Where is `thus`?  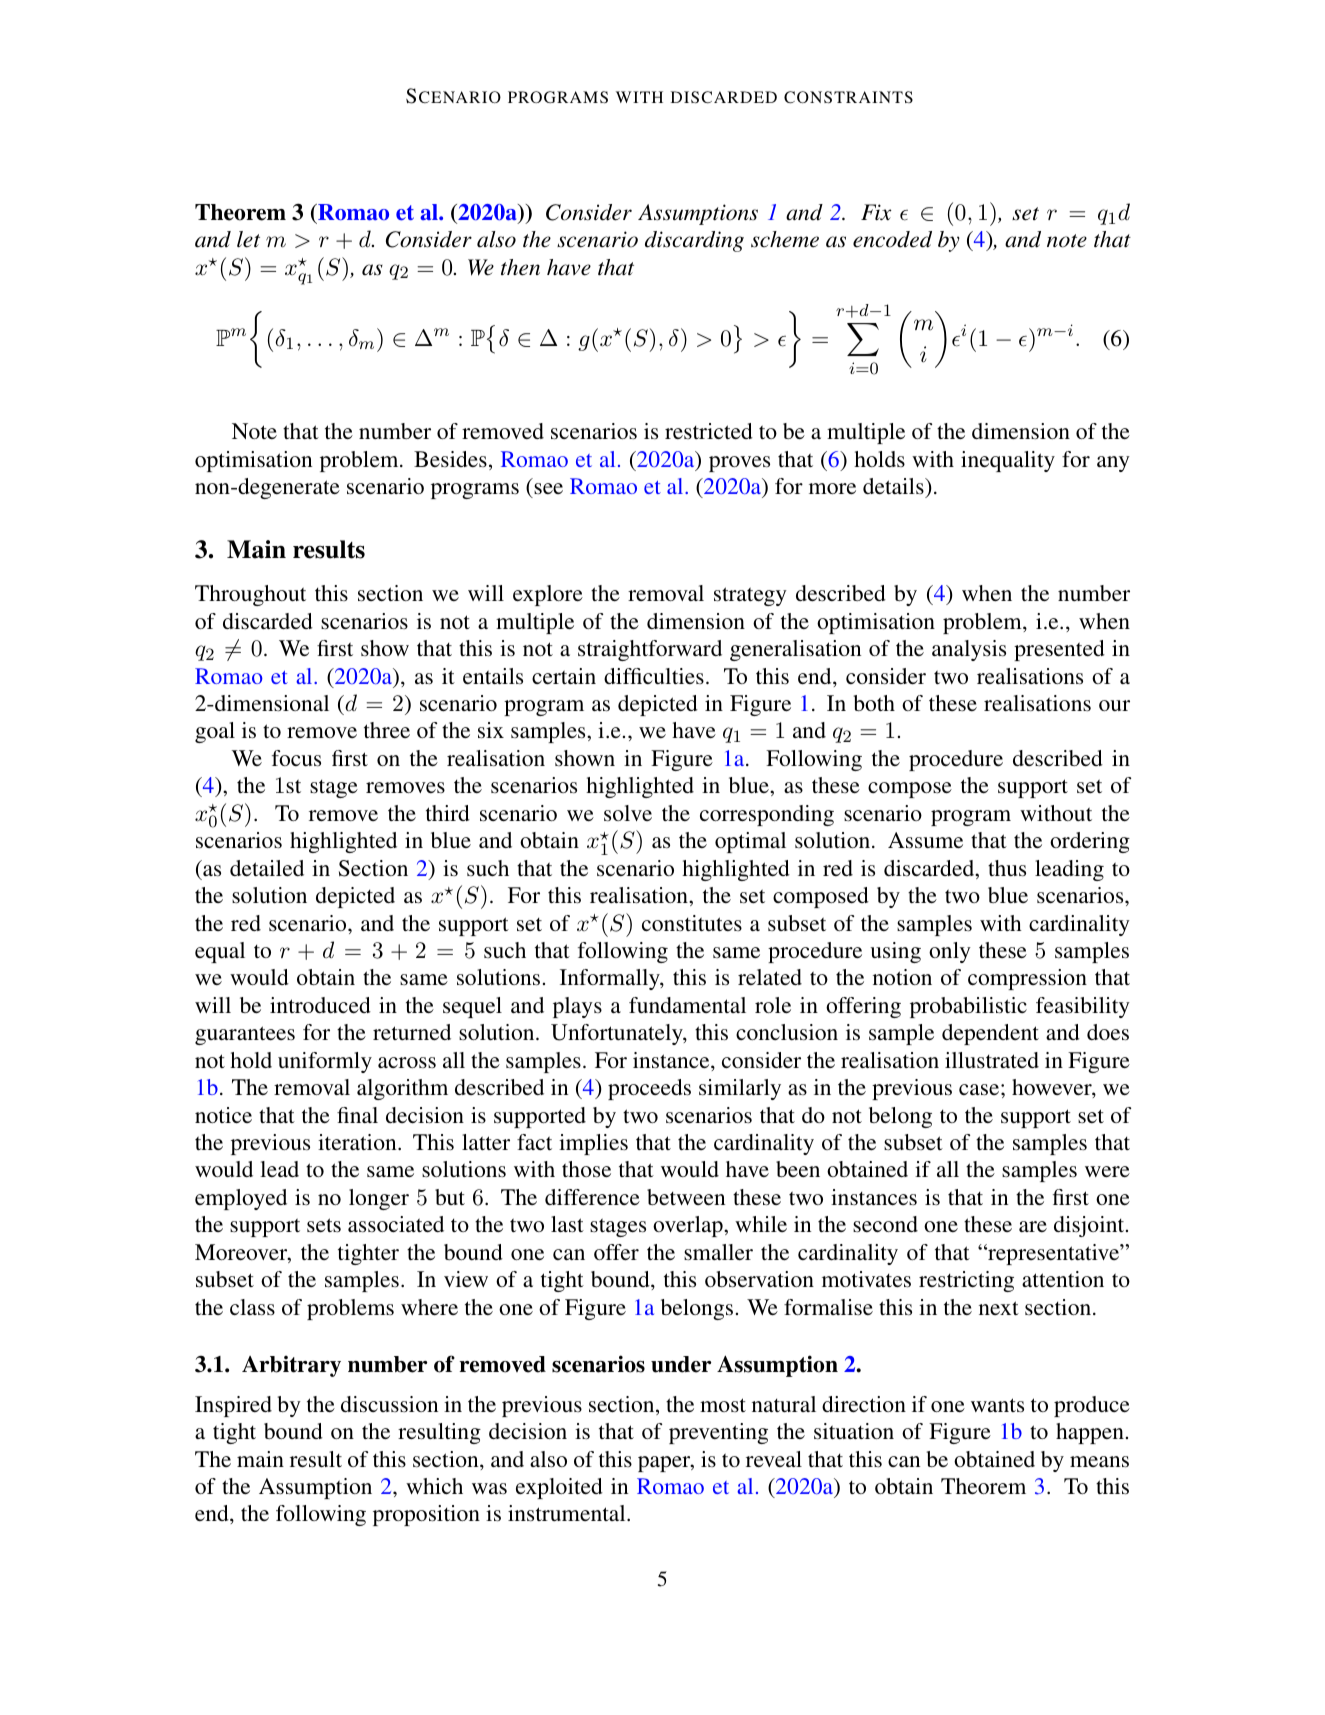 thus is located at coordinates (1007, 868).
